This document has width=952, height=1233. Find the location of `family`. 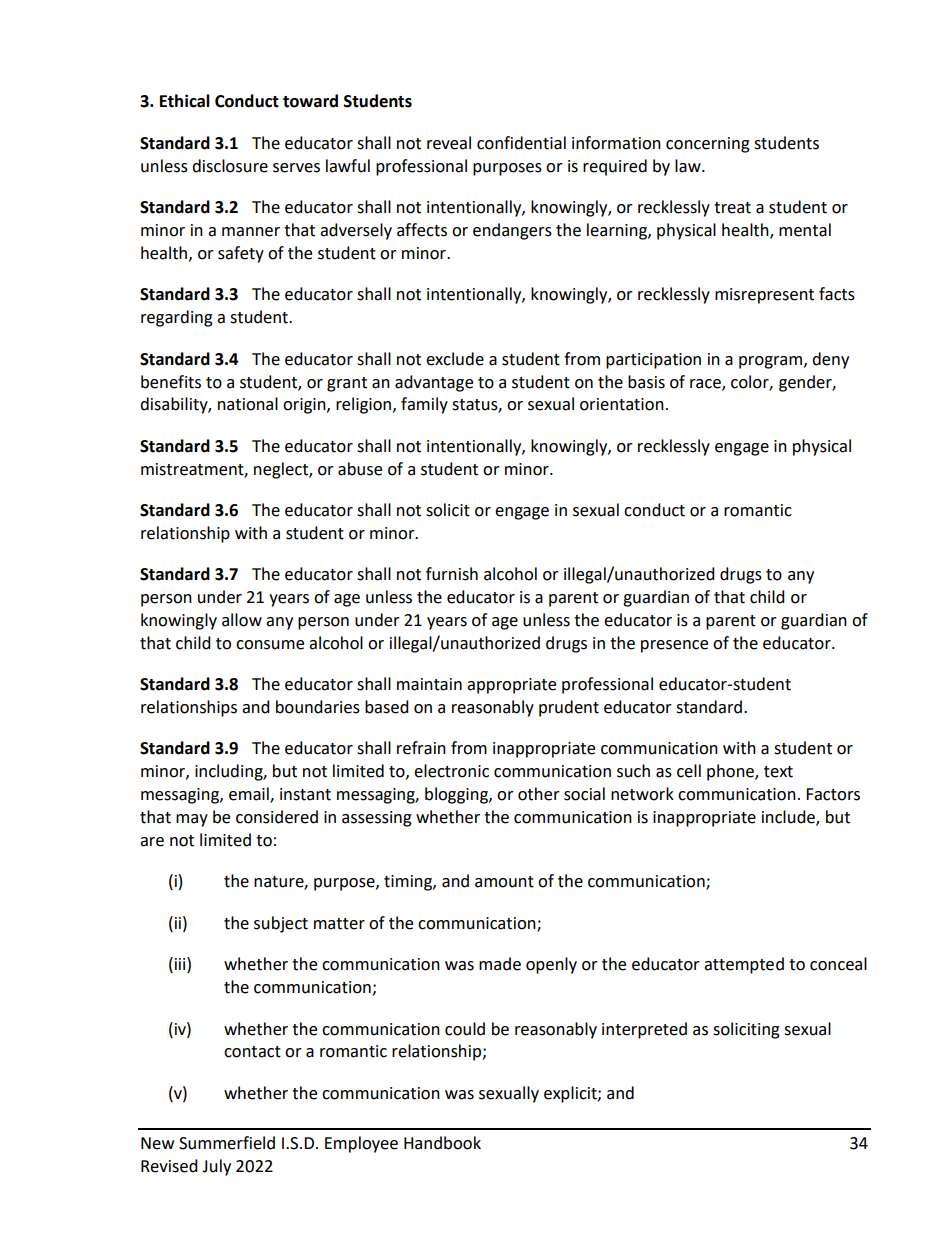

family is located at coordinates (424, 405).
